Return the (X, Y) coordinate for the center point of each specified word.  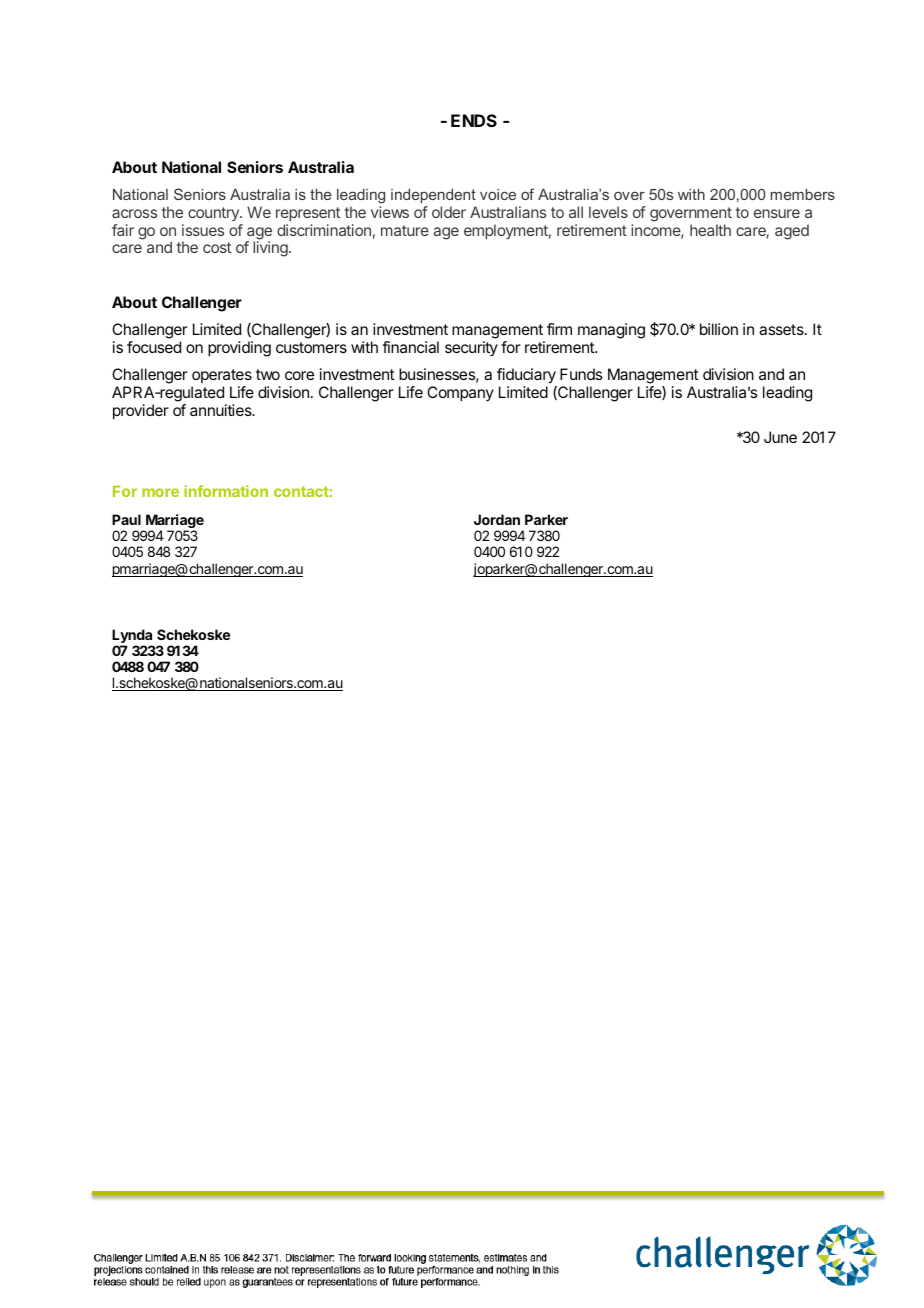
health (710, 230)
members (803, 194)
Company (460, 394)
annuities (222, 410)
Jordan (497, 519)
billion (719, 329)
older (449, 212)
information (226, 491)
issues (203, 230)
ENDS (474, 120)
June (780, 437)
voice (498, 194)
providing (239, 349)
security (471, 348)
